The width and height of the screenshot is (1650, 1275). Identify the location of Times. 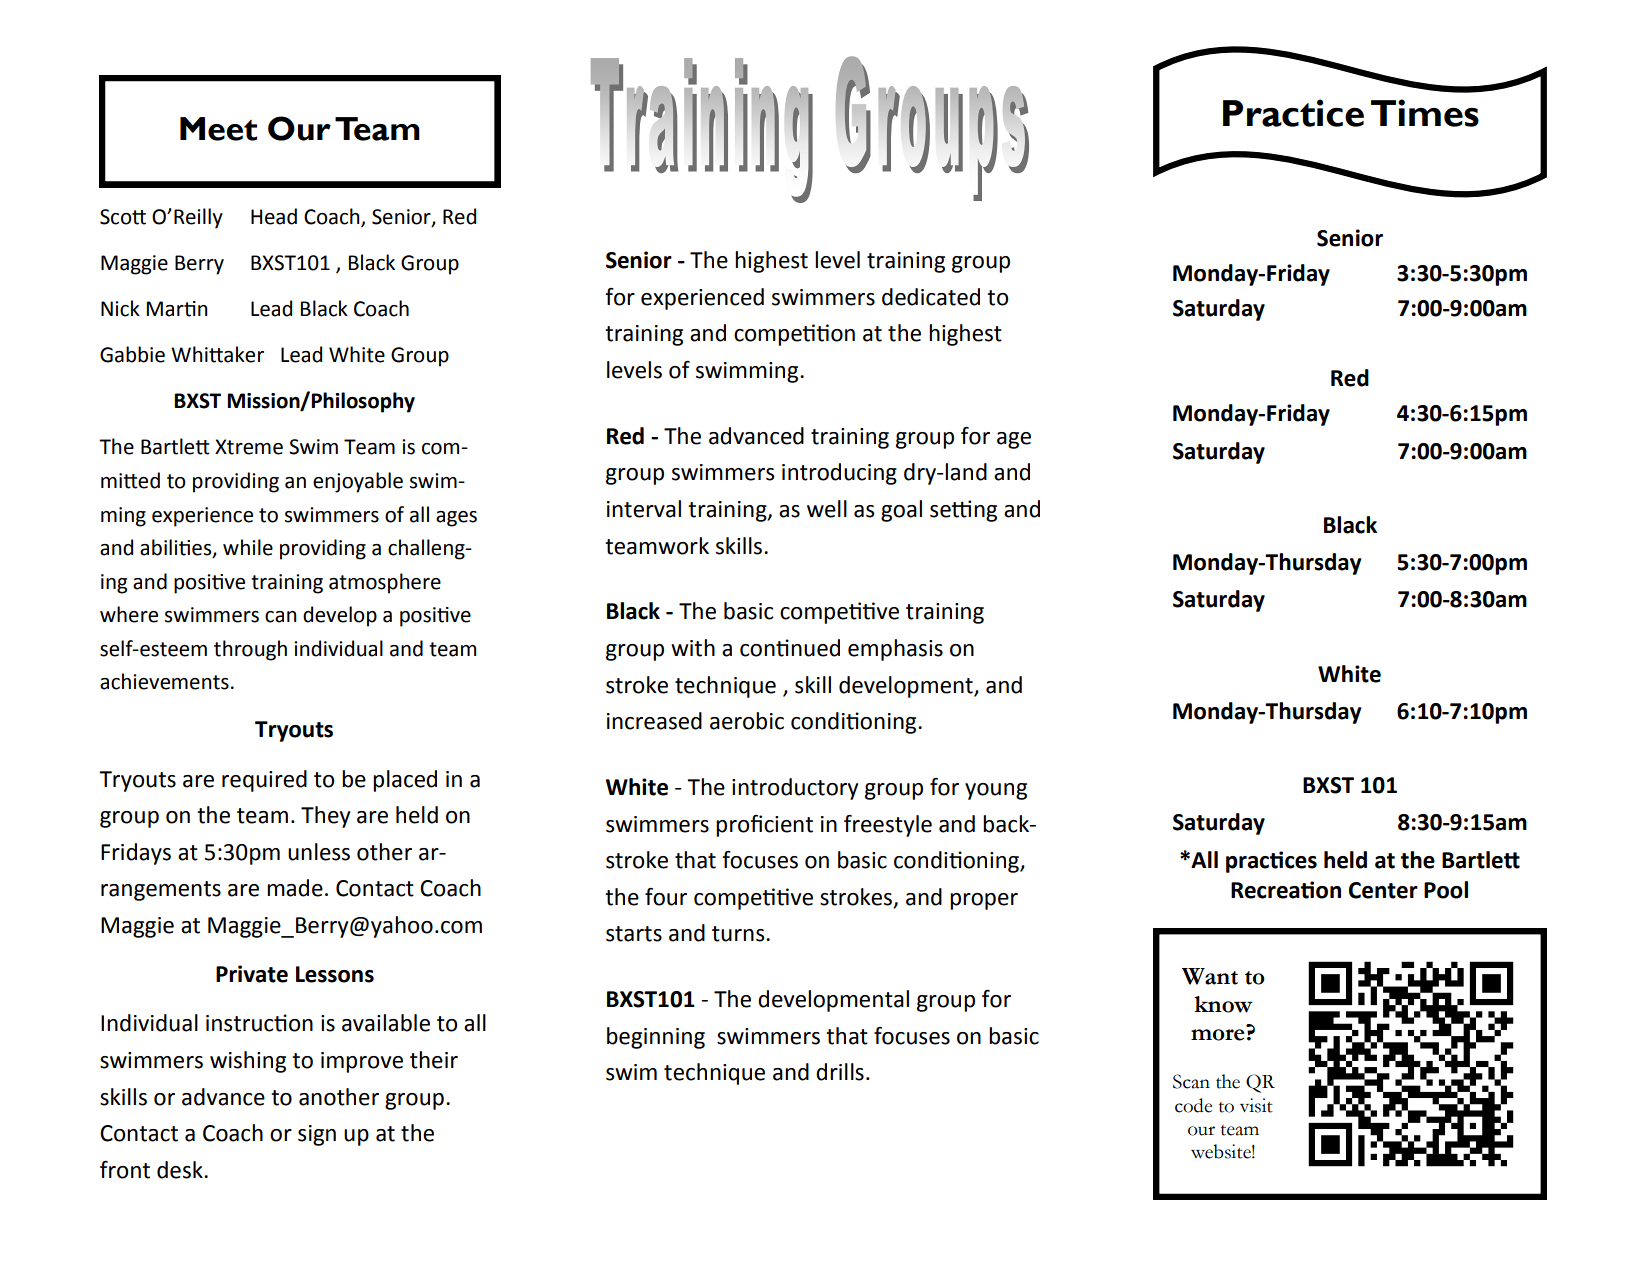
(1425, 113).
